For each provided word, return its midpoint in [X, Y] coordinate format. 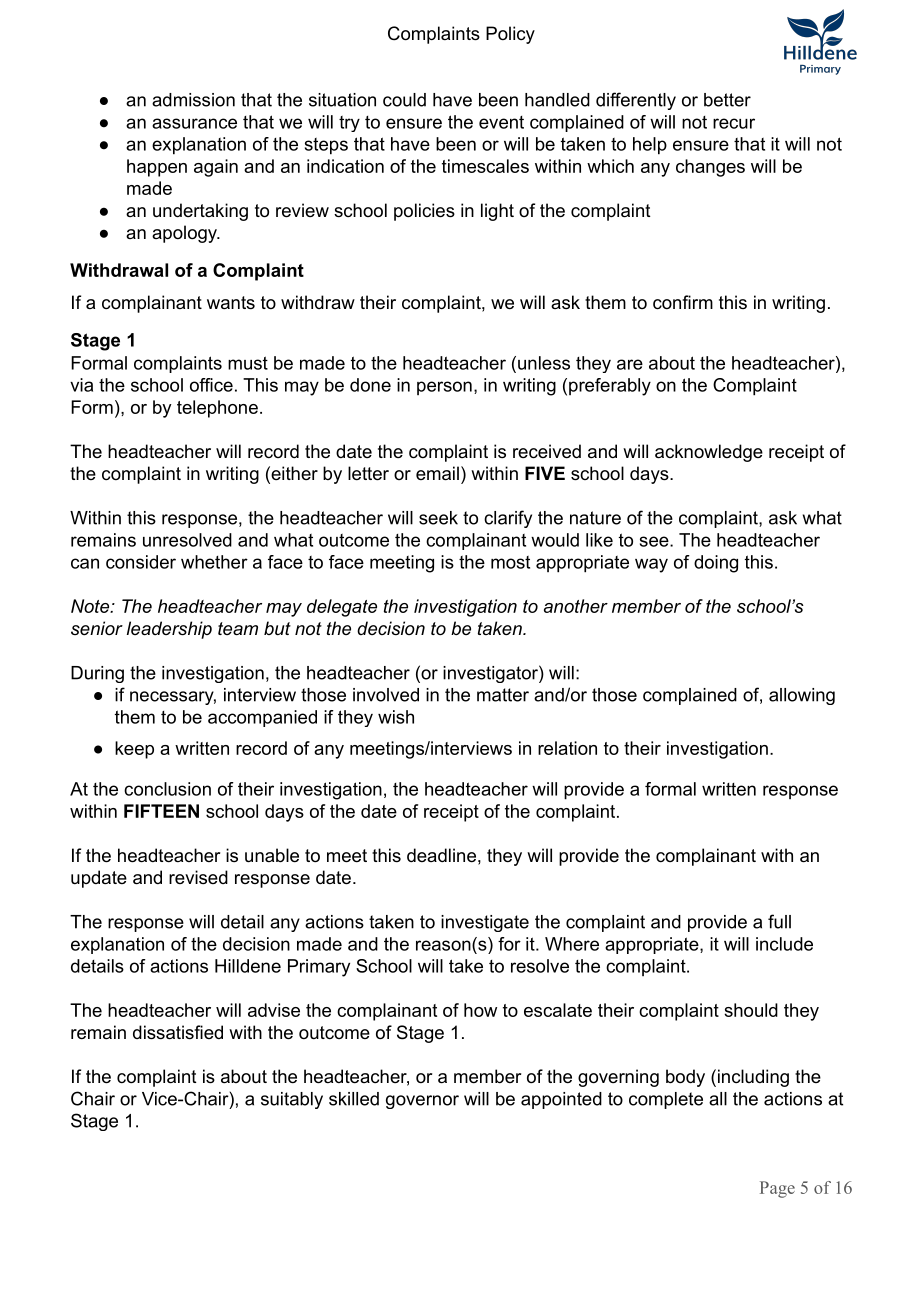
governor [422, 1102]
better [727, 100]
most [510, 562]
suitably [292, 1100]
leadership [169, 630]
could [404, 100]
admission [193, 100]
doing [716, 564]
